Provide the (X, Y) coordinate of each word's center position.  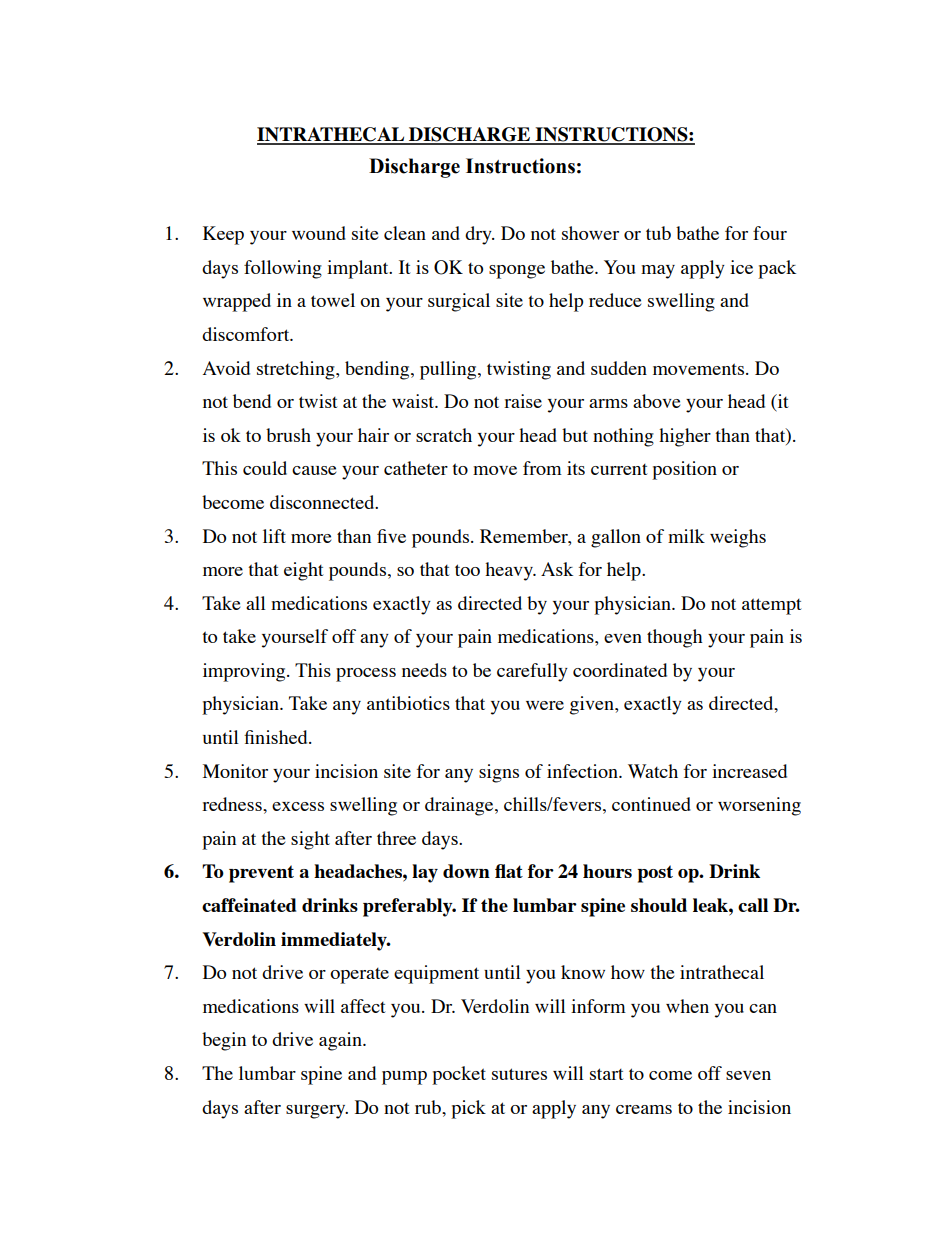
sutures (519, 1074)
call (753, 905)
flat (509, 871)
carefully (532, 672)
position (684, 470)
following (283, 269)
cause (314, 470)
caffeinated (249, 905)
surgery (317, 1112)
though (675, 638)
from (542, 468)
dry (479, 235)
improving (245, 672)
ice (741, 267)
